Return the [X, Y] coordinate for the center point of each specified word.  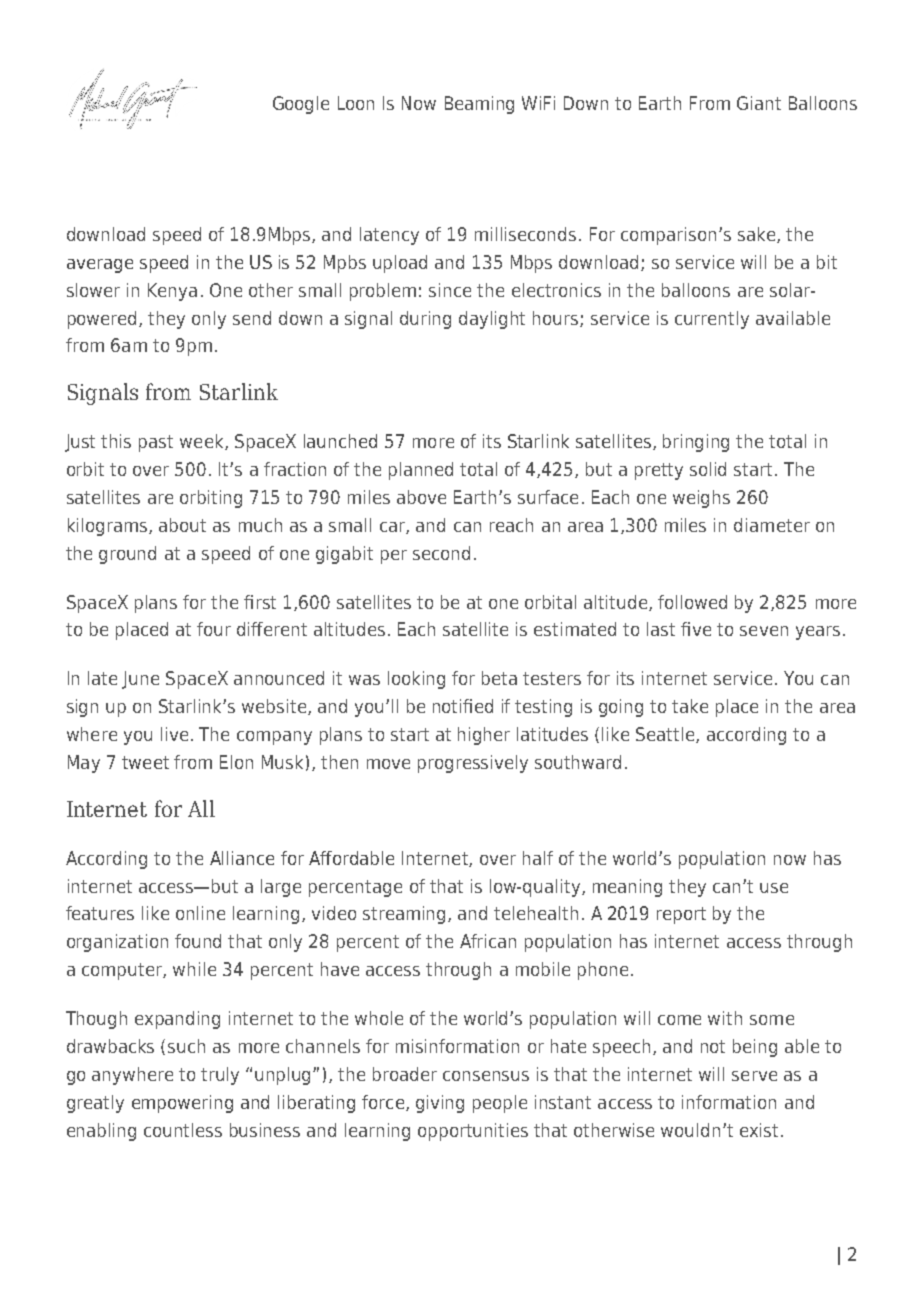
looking [416, 680]
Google [301, 105]
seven [764, 631]
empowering [182, 1104]
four [214, 629]
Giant [759, 103]
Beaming [479, 105]
